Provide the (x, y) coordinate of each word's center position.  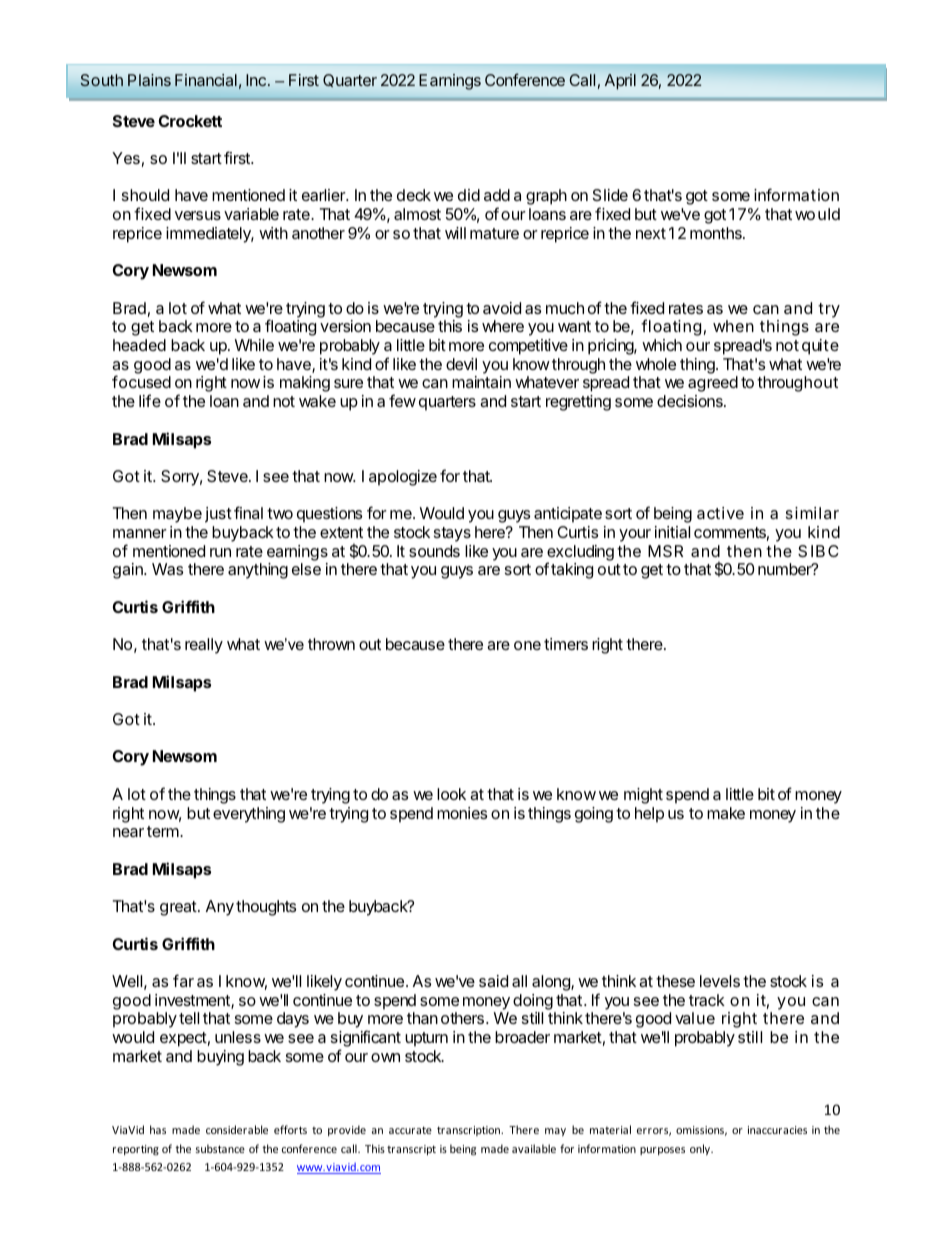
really (204, 646)
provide (347, 1130)
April (620, 82)
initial (672, 532)
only (701, 1149)
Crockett (190, 121)
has (158, 1129)
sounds (434, 551)
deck (414, 195)
